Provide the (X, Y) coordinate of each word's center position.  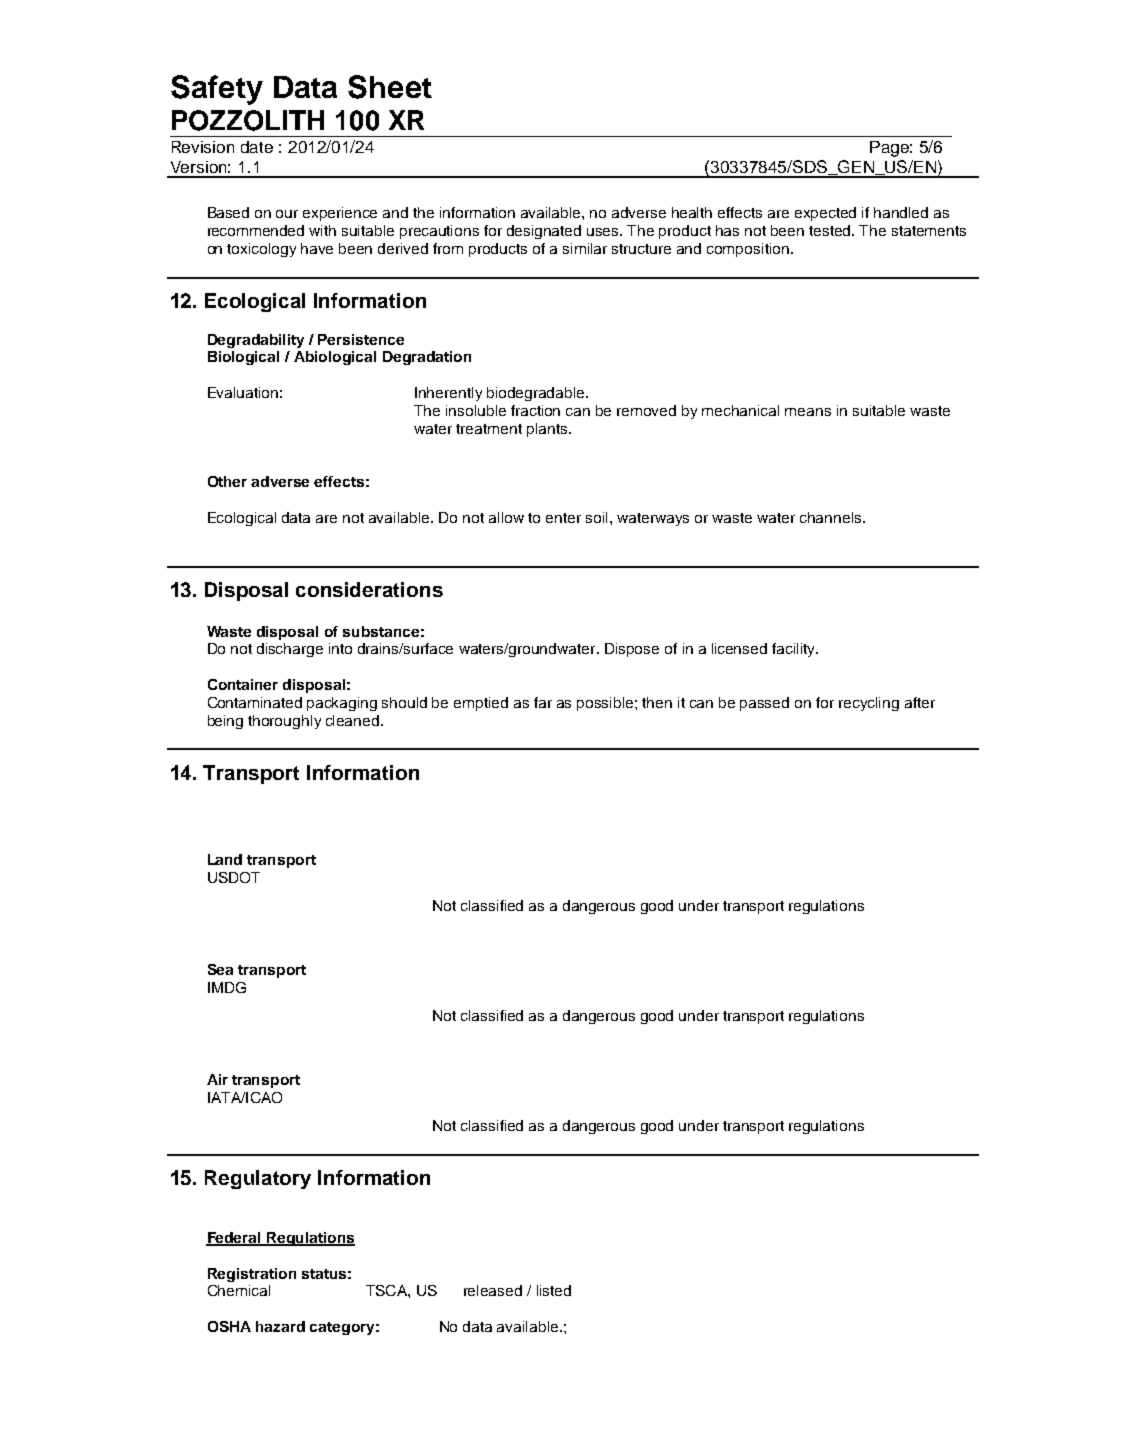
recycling (869, 704)
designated (544, 232)
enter (563, 518)
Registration (252, 1275)
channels (832, 517)
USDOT (234, 877)
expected (825, 214)
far (543, 702)
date (257, 147)
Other (227, 481)
